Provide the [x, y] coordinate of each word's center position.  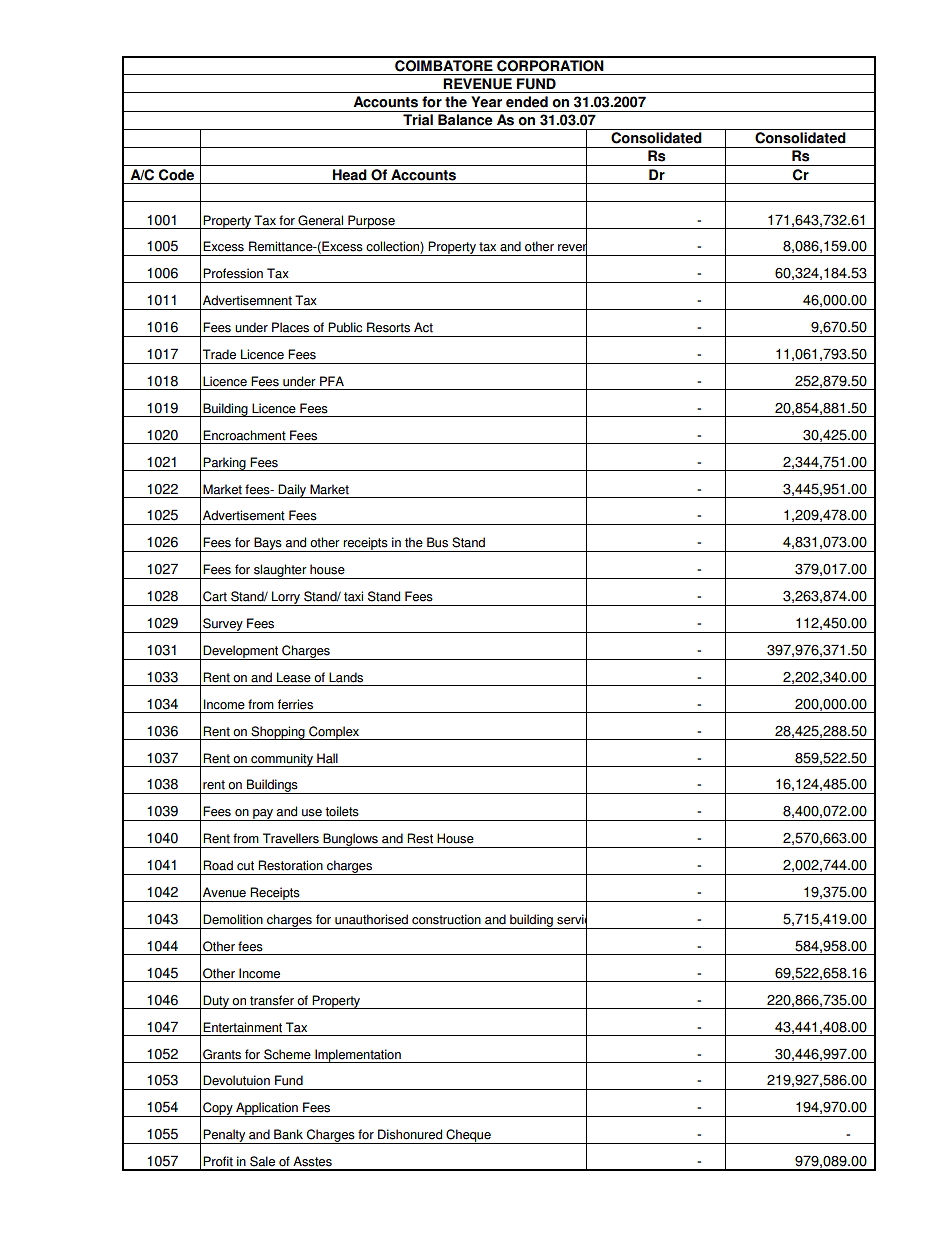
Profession [233, 273]
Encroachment [244, 435]
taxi [353, 596]
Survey [223, 625]
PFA [332, 381]
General [320, 220]
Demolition [233, 919]
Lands [346, 677]
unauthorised [371, 919]
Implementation [358, 1056]
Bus [437, 542]
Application [267, 1109]
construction [446, 919]
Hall [327, 758]
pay [263, 815]
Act [423, 327]
